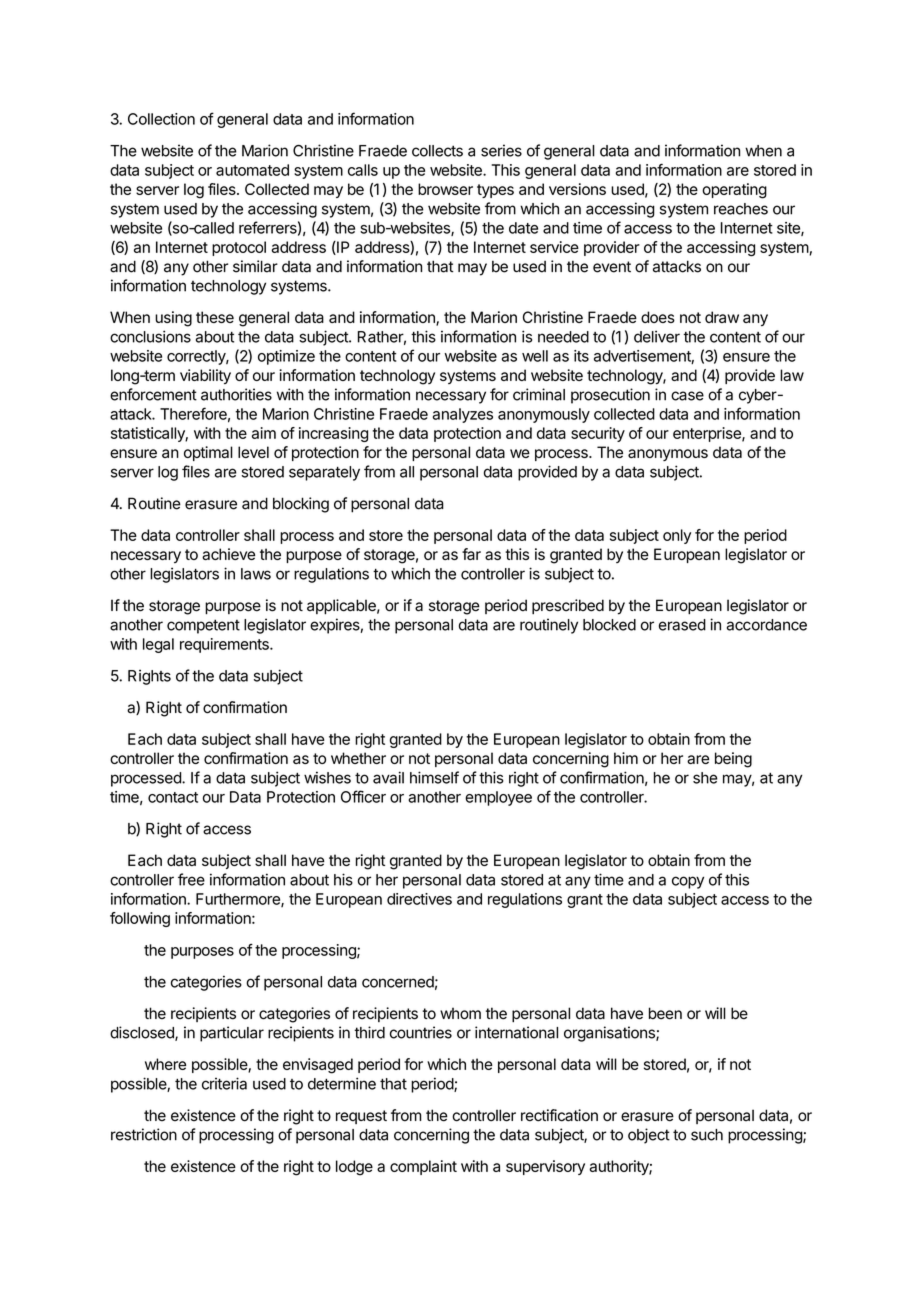 The height and width of the page is (1308, 924). I want to click on operating, so click(734, 191).
